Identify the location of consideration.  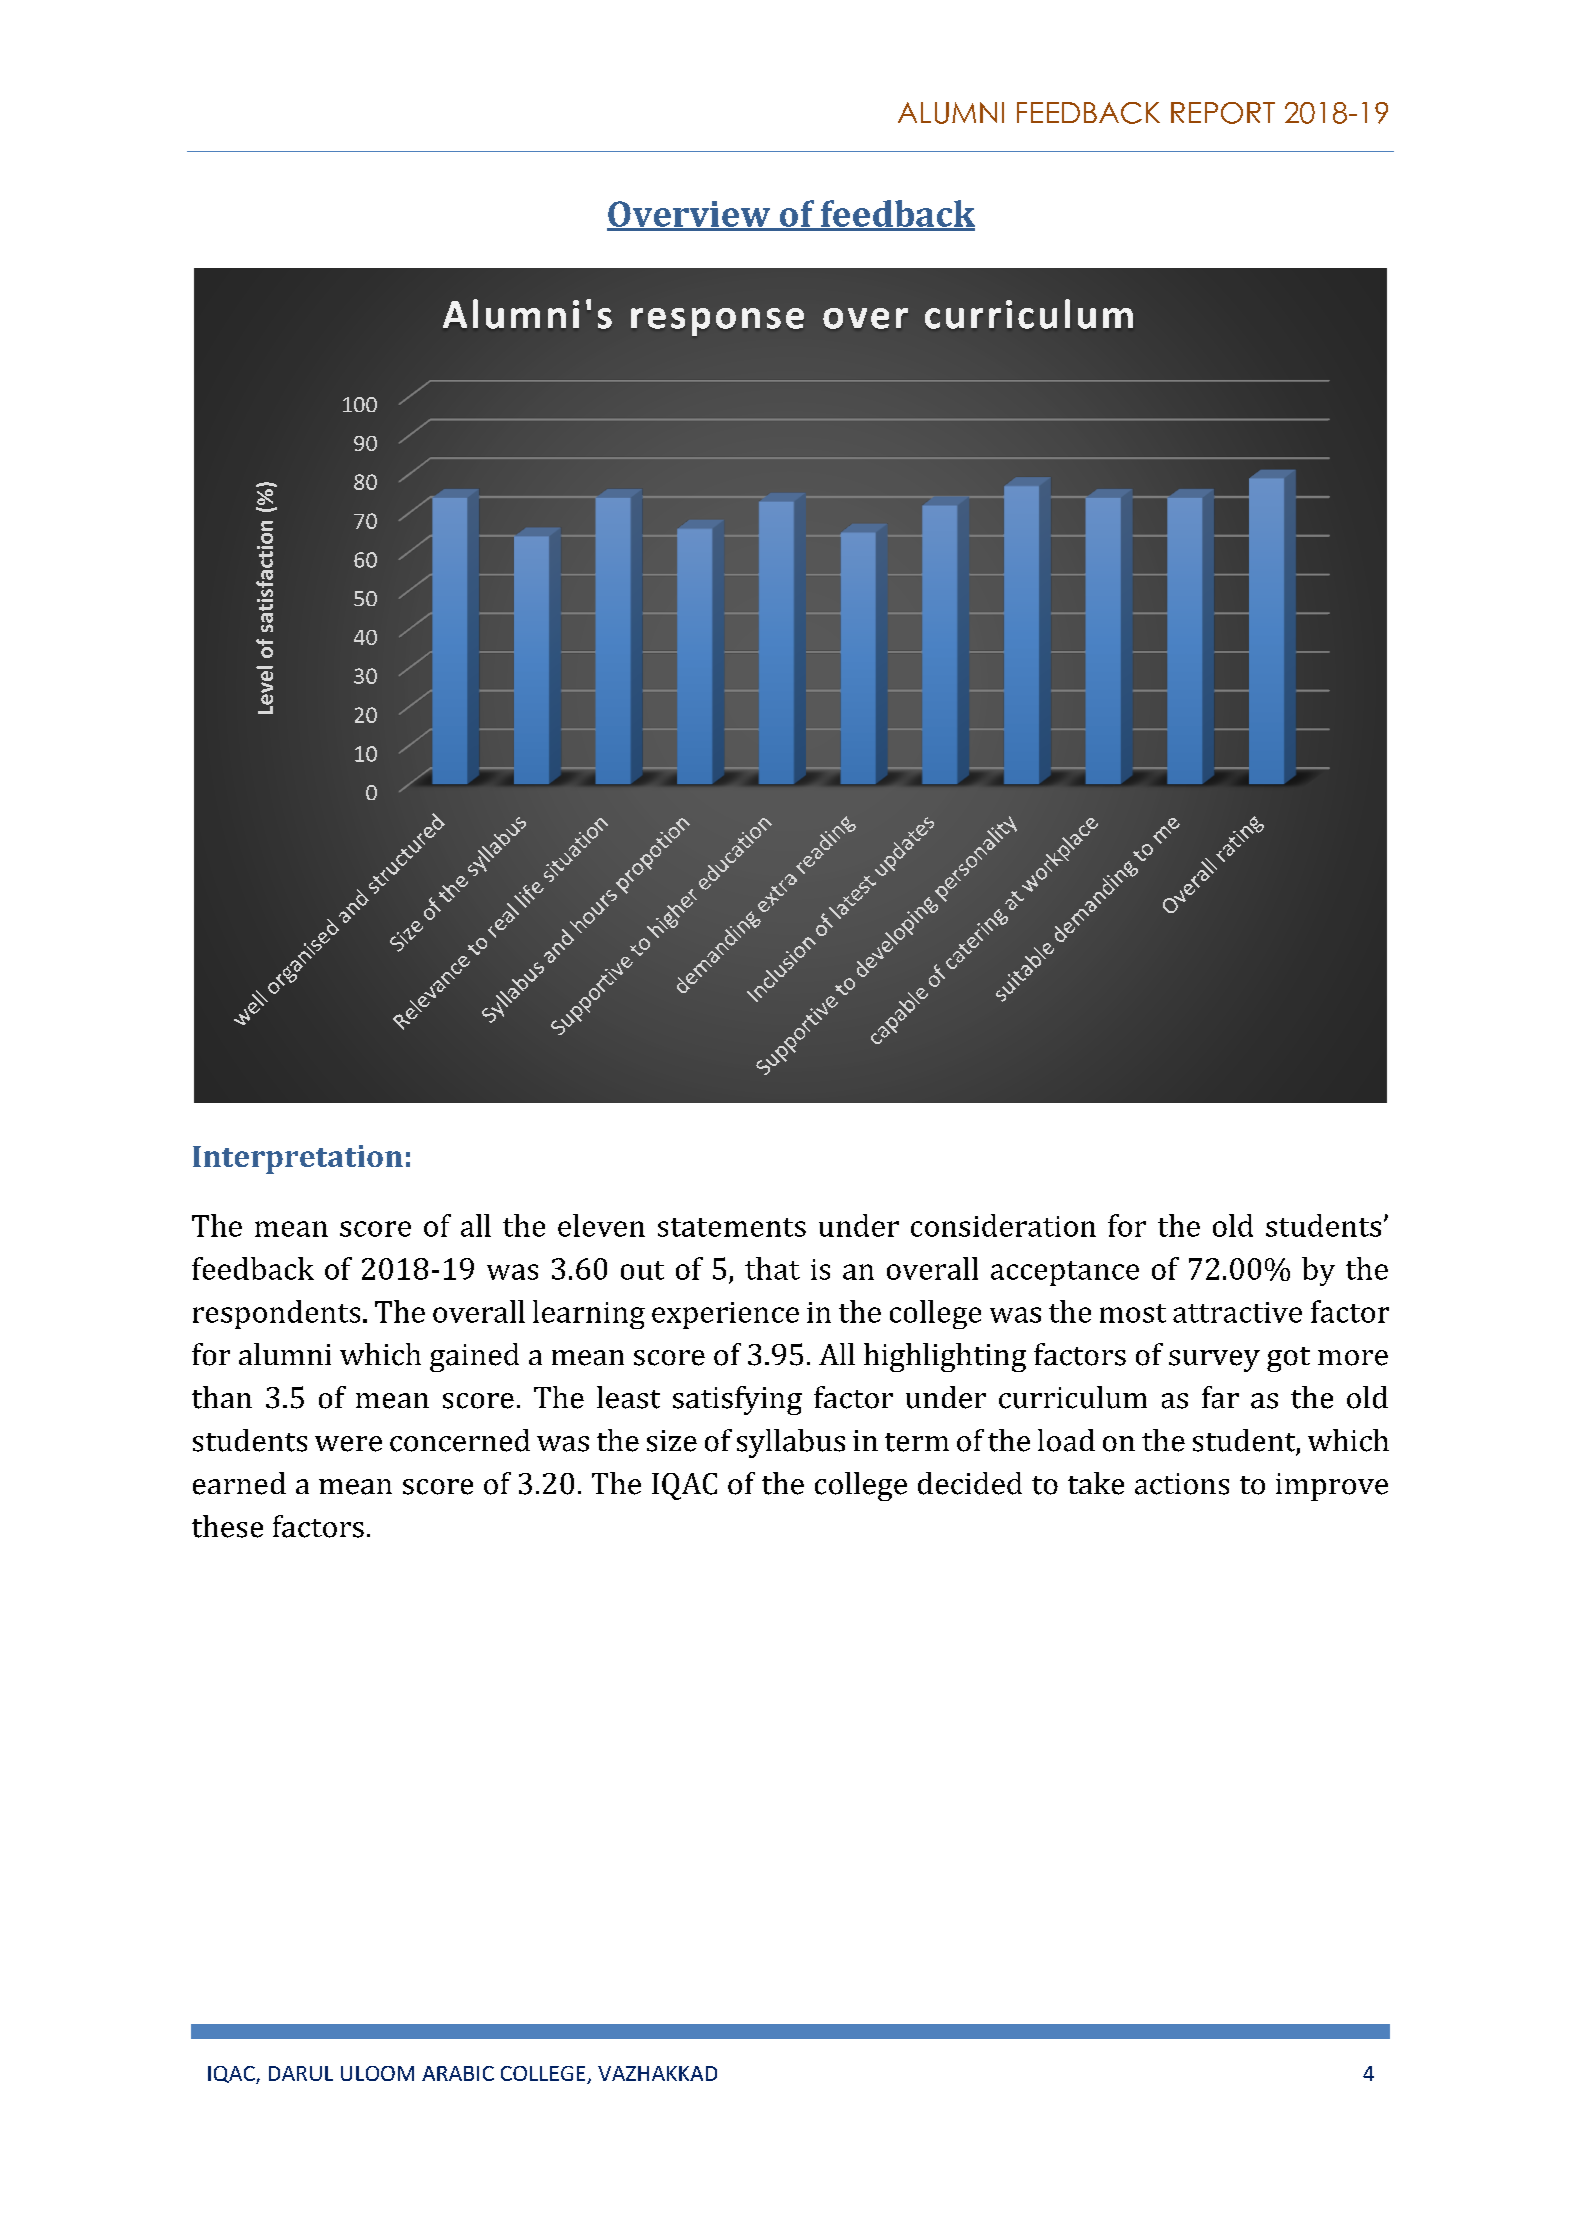
(1003, 1225).
